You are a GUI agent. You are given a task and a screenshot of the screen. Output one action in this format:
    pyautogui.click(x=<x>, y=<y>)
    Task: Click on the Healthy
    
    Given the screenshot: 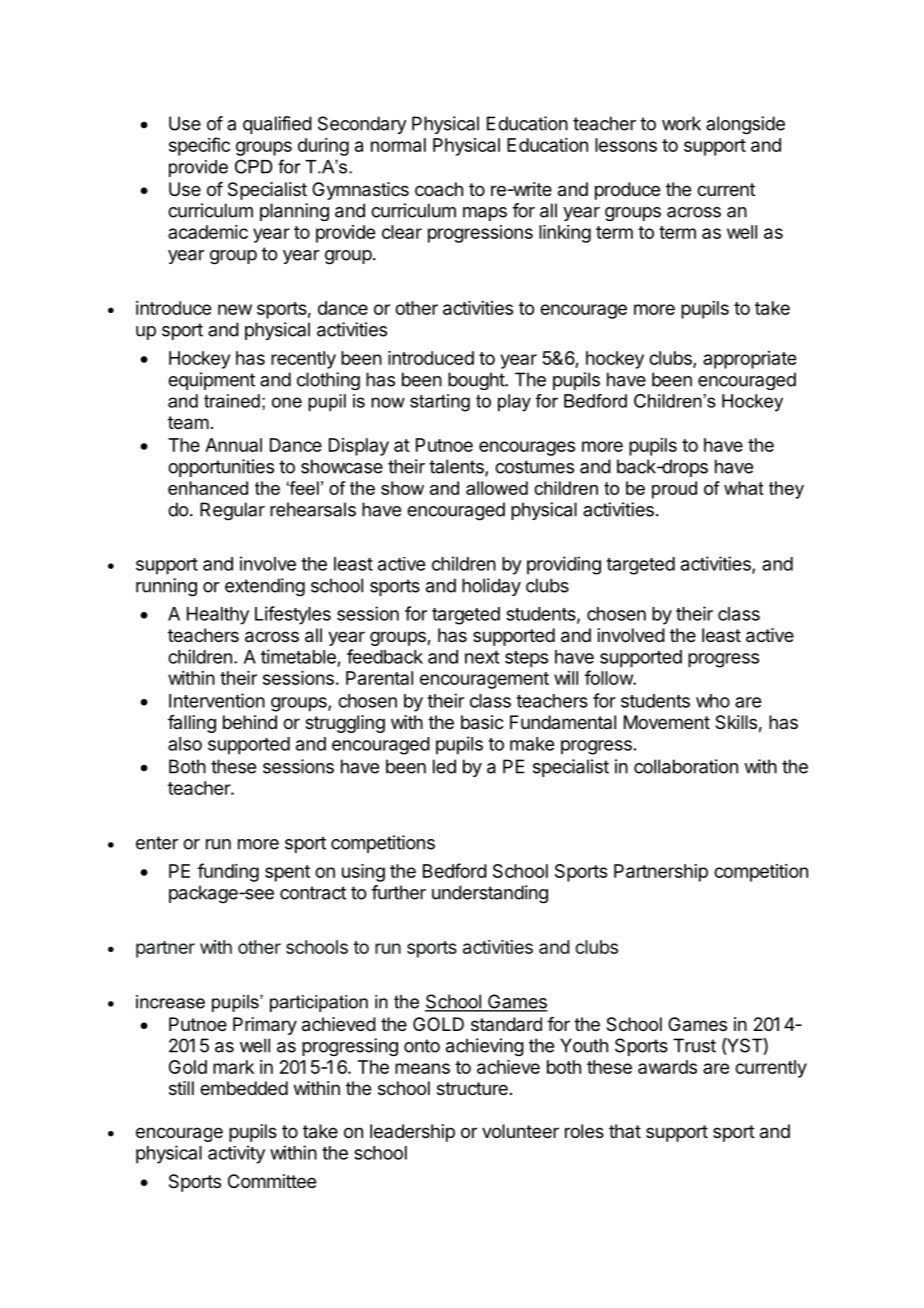 What is the action you would take?
    pyautogui.click(x=218, y=616)
